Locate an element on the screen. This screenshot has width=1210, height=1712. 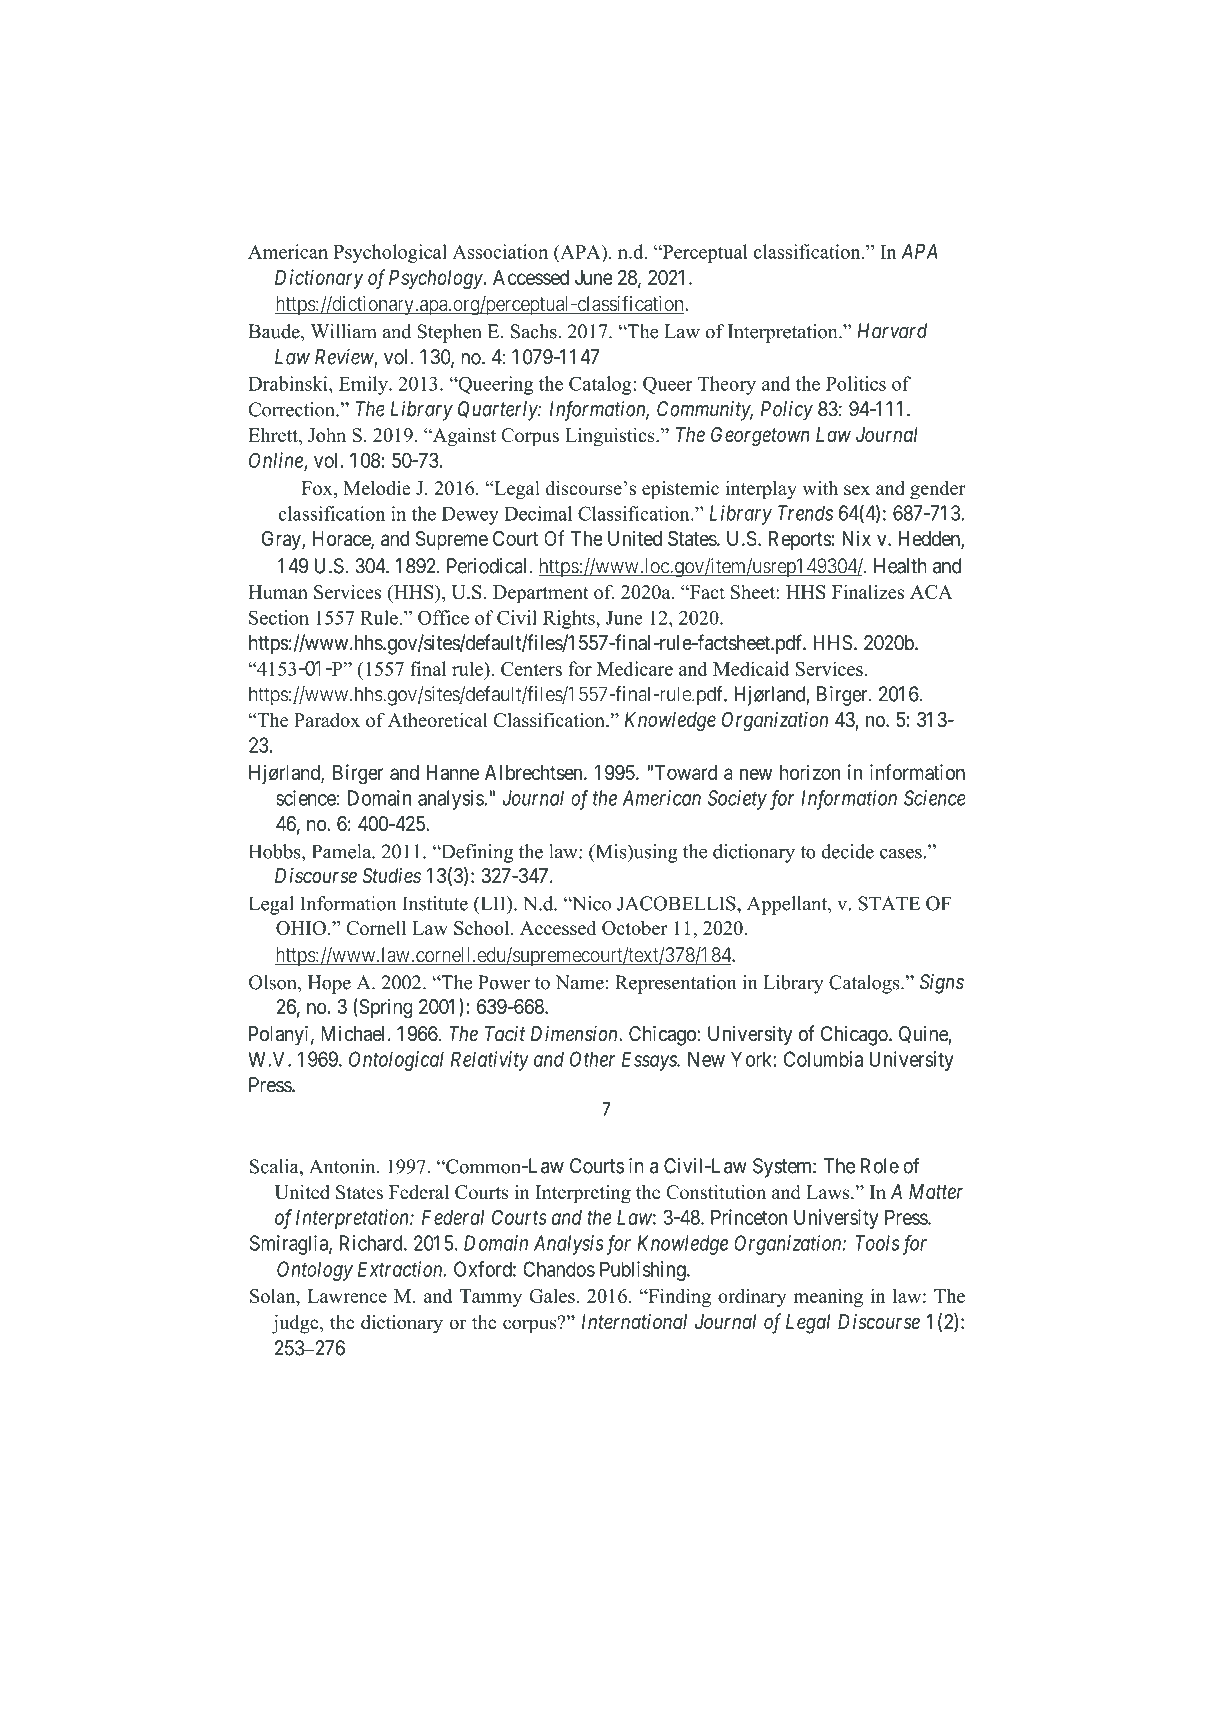
Psychological is located at coordinates (390, 253).
